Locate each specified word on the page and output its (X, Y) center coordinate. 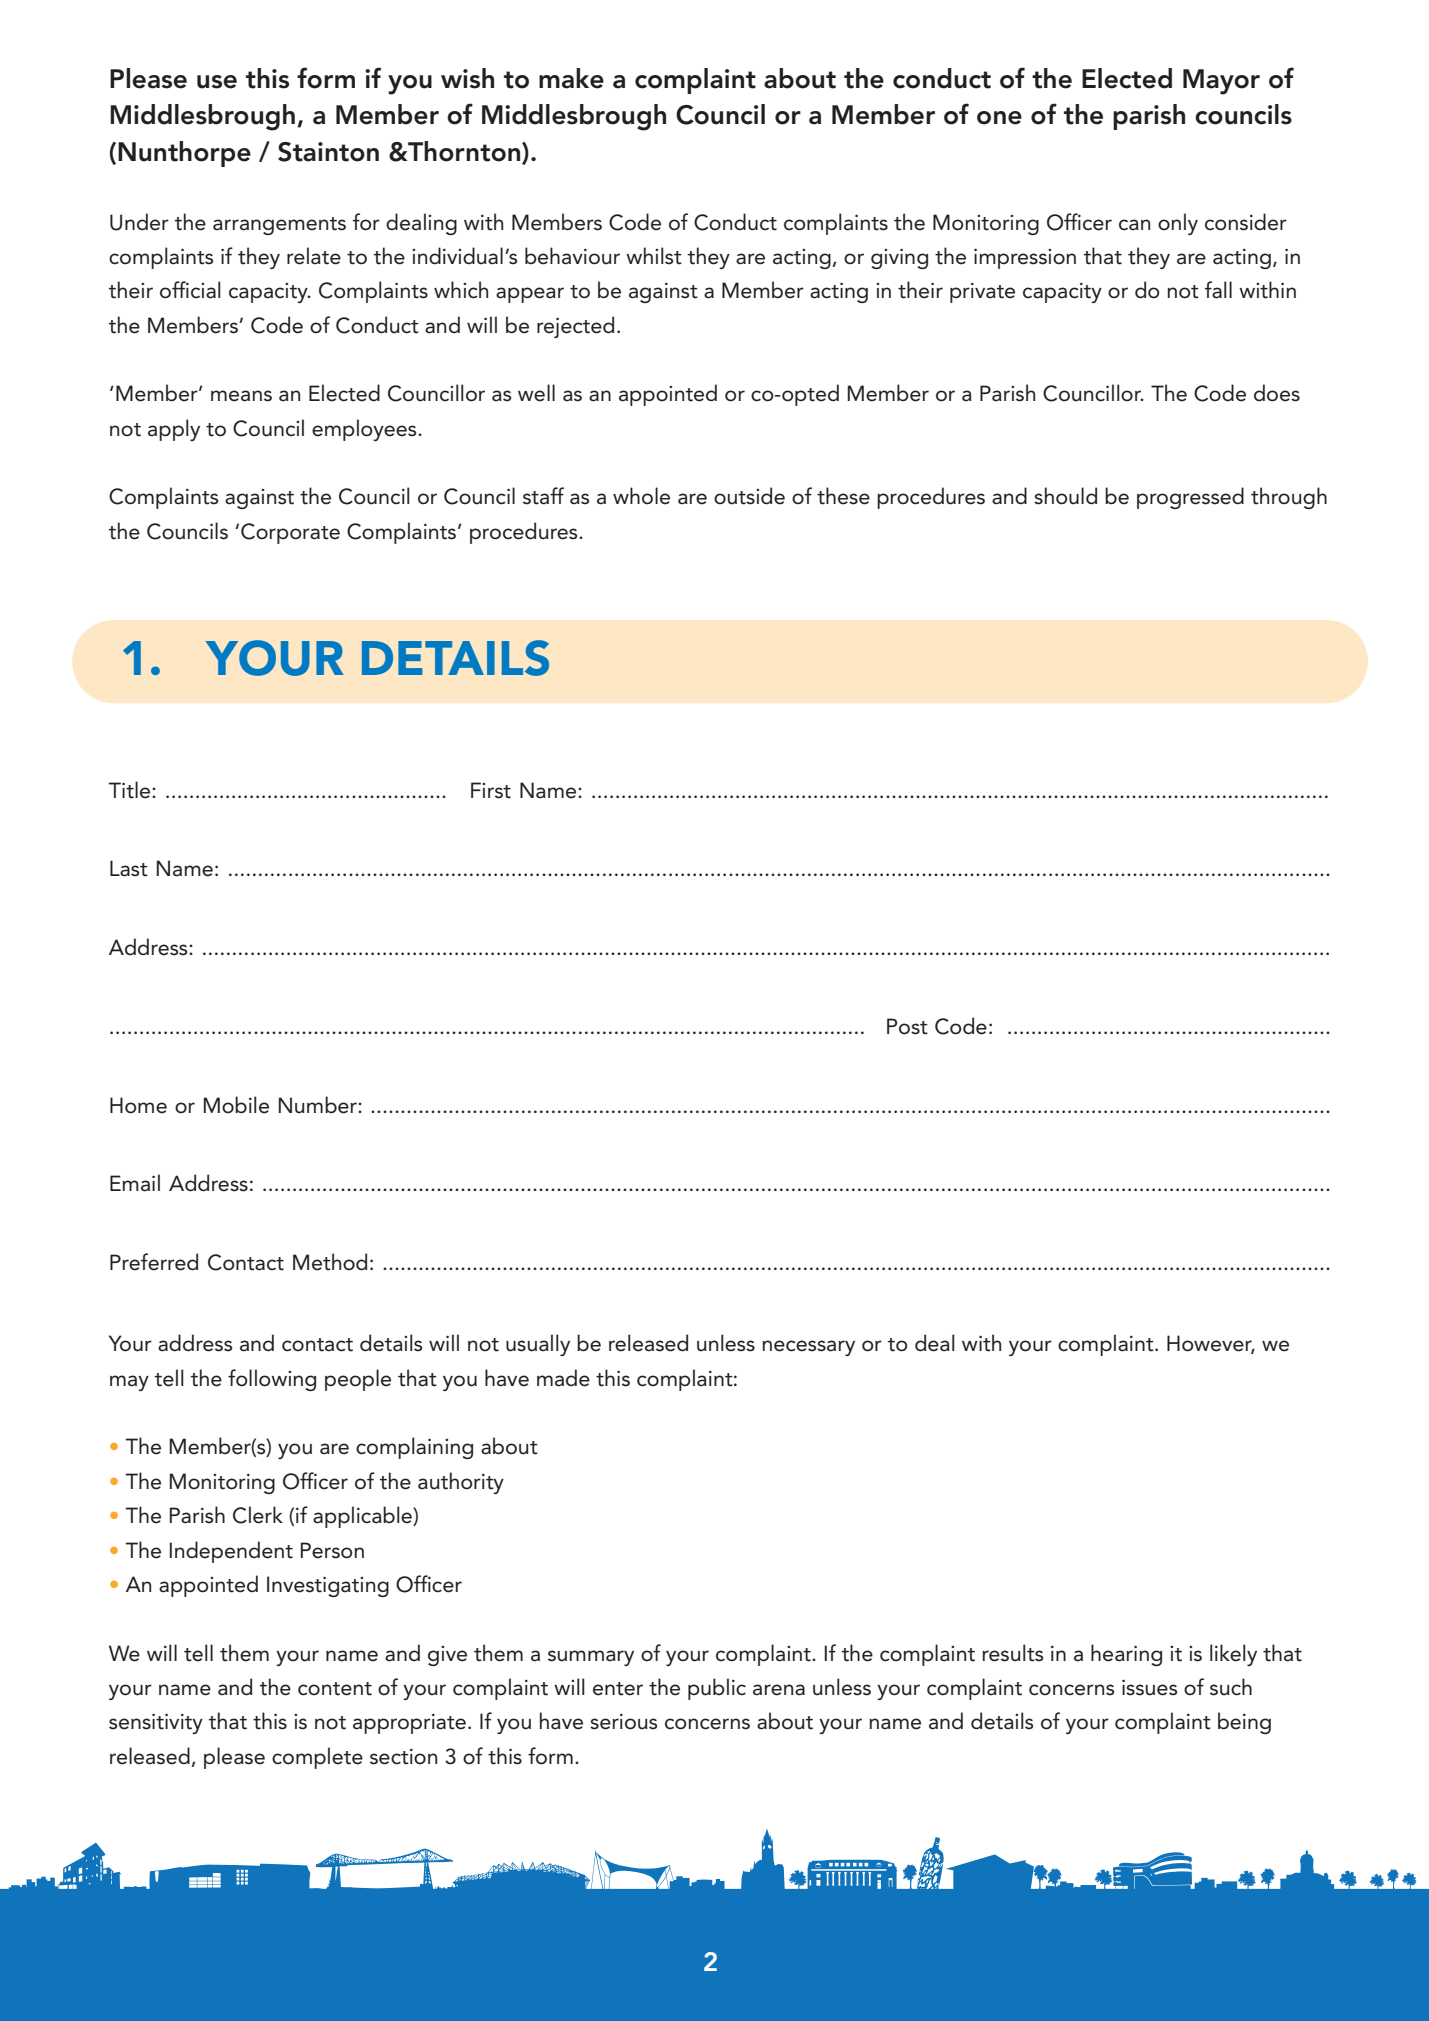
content (335, 1689)
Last (129, 868)
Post (907, 1026)
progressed (1190, 498)
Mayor (1221, 82)
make (571, 78)
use (217, 82)
